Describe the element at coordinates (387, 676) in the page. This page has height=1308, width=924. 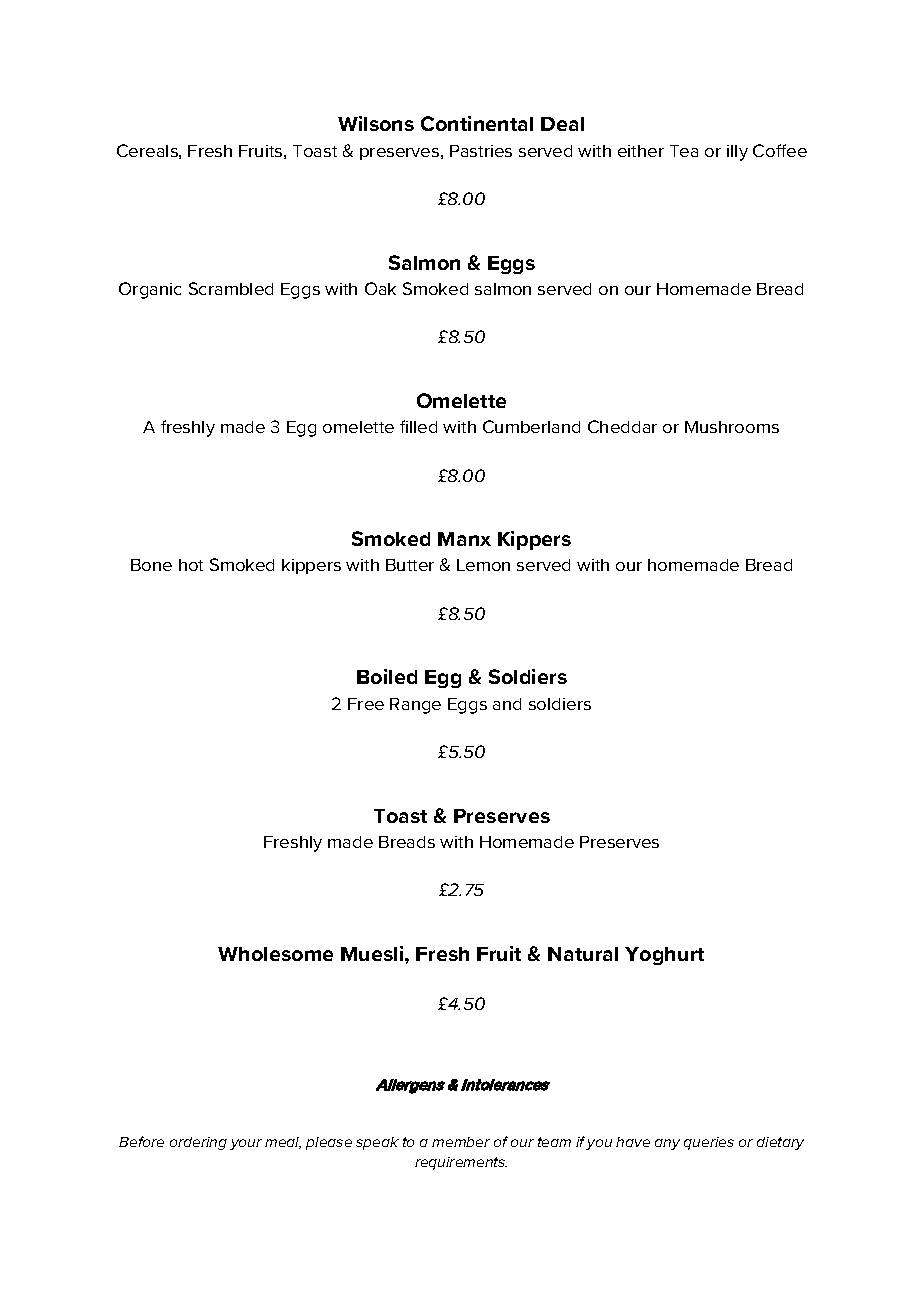
I see `Boiled` at that location.
